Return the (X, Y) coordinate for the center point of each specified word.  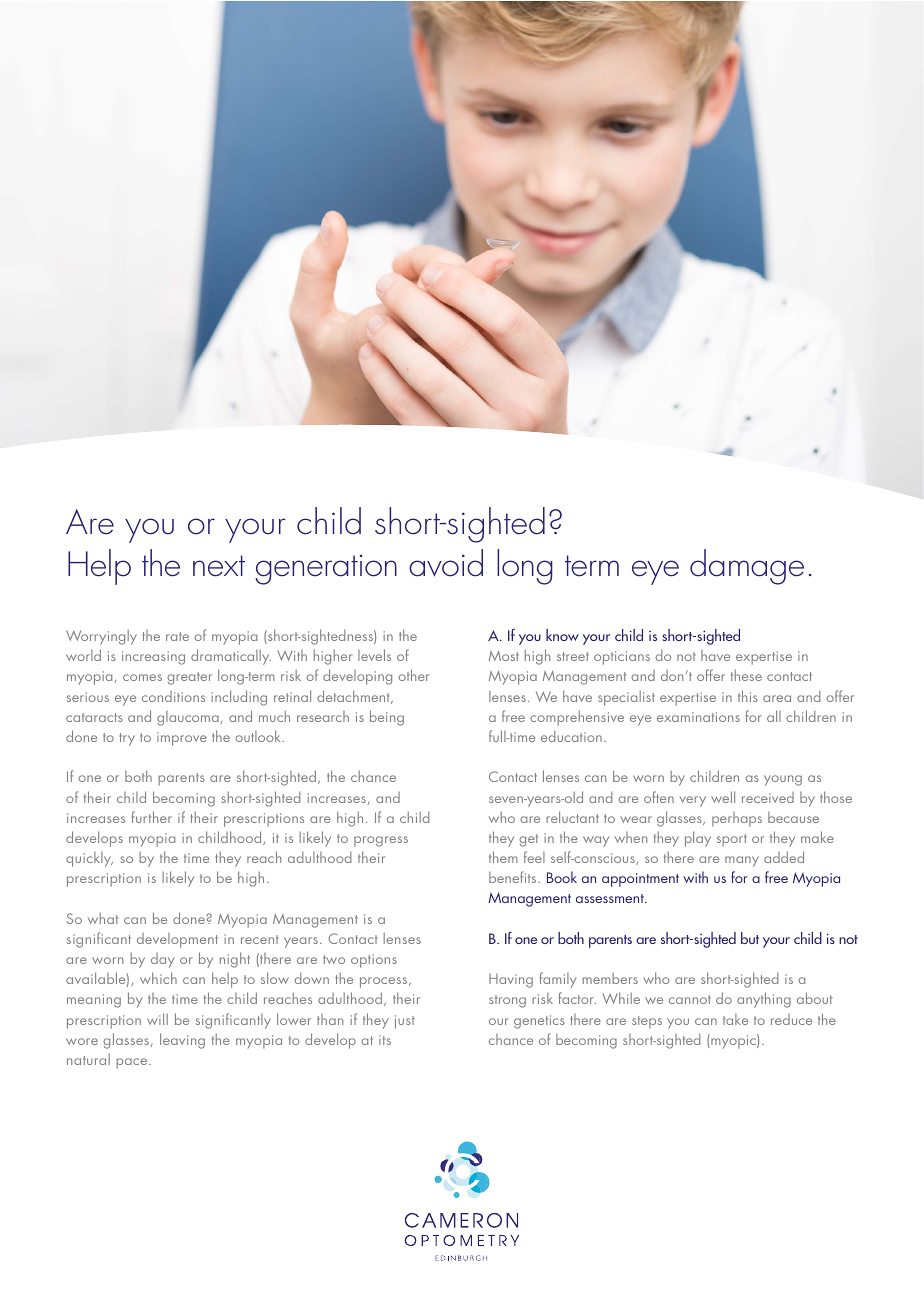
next (219, 566)
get (528, 840)
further (152, 817)
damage (747, 567)
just (405, 1022)
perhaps (737, 819)
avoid (446, 563)
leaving (182, 1041)
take (735, 1019)
